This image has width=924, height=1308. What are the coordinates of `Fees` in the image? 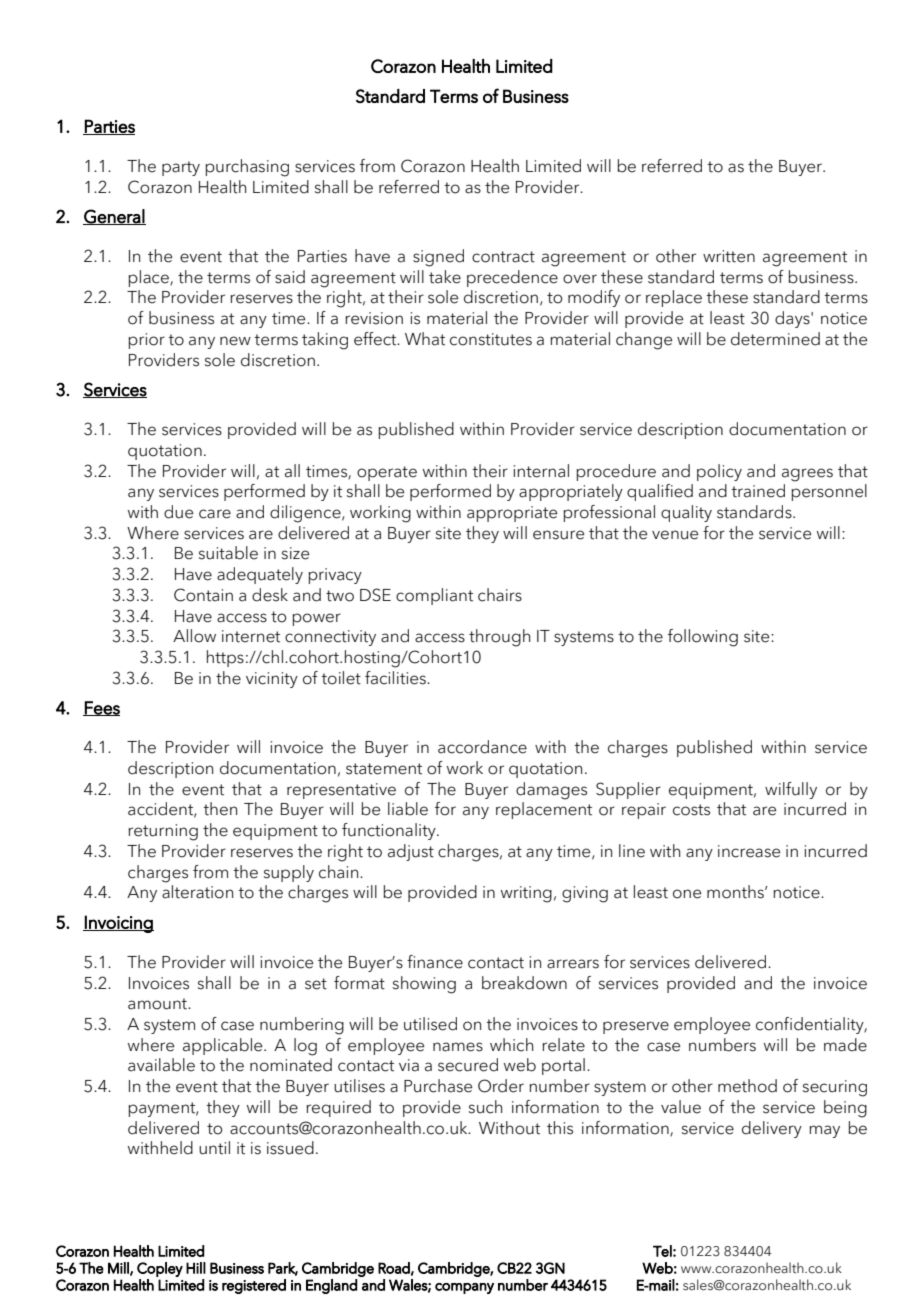 It's located at (101, 708).
